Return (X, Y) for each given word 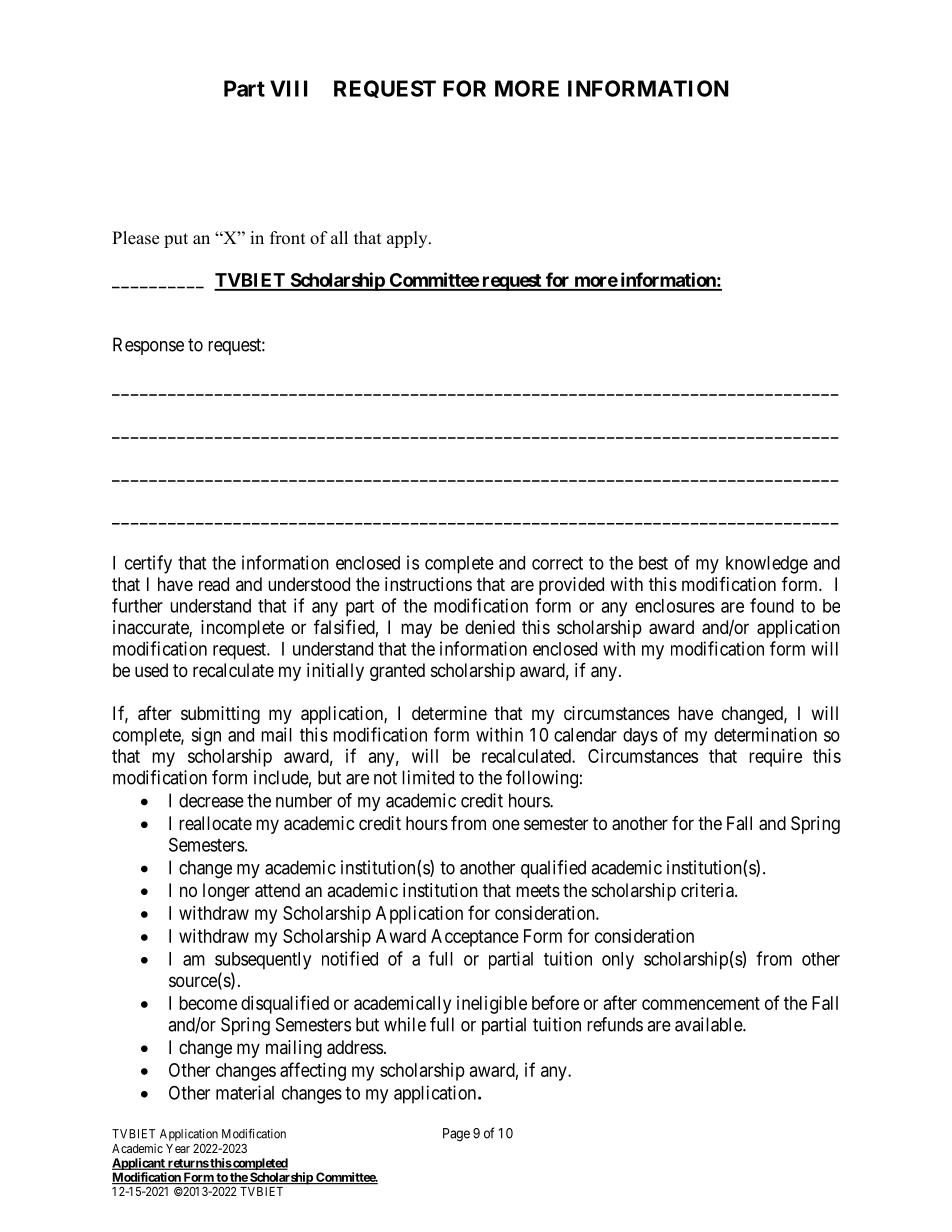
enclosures (675, 606)
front (287, 238)
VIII (288, 88)
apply (408, 239)
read (214, 584)
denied (490, 627)
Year (178, 1148)
